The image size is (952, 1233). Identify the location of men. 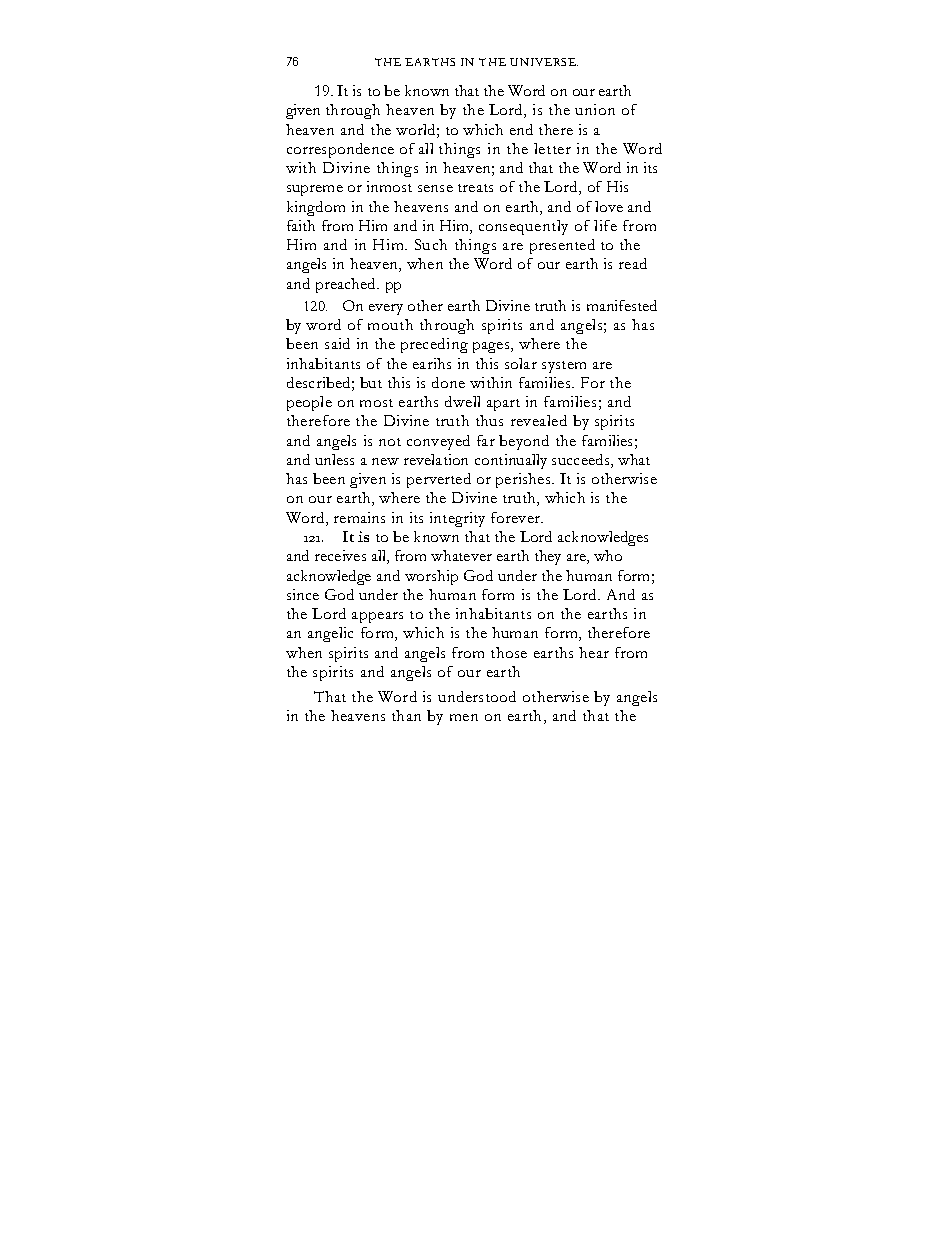
(464, 717).
